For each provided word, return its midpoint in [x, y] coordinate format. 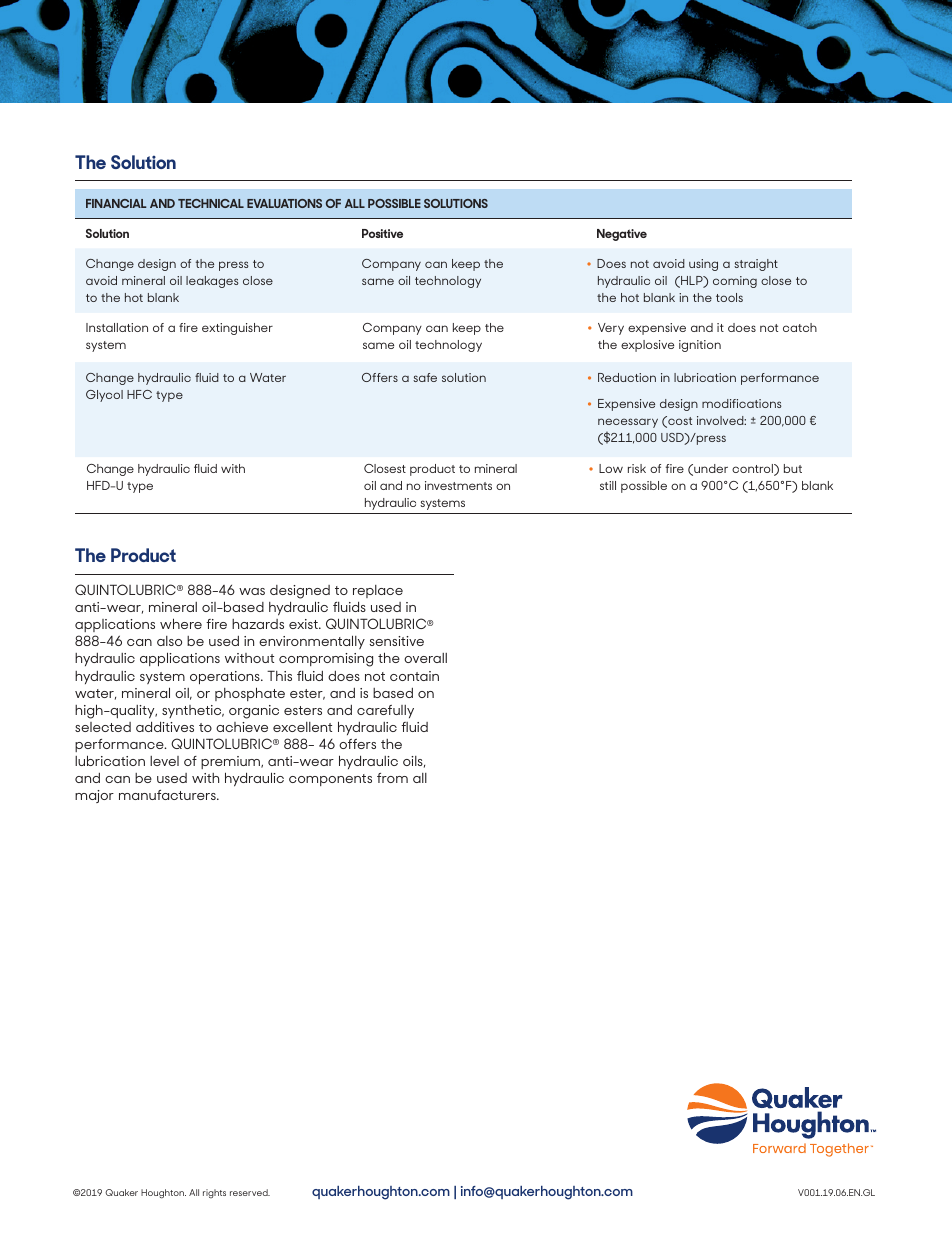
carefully [385, 711]
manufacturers [168, 795]
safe [425, 377]
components [330, 780]
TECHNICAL [211, 203]
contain [414, 676]
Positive [382, 233]
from [392, 778]
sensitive [396, 641]
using [703, 265]
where [181, 623]
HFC [139, 394]
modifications [742, 403]
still [608, 485]
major [94, 796]
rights [214, 1193]
